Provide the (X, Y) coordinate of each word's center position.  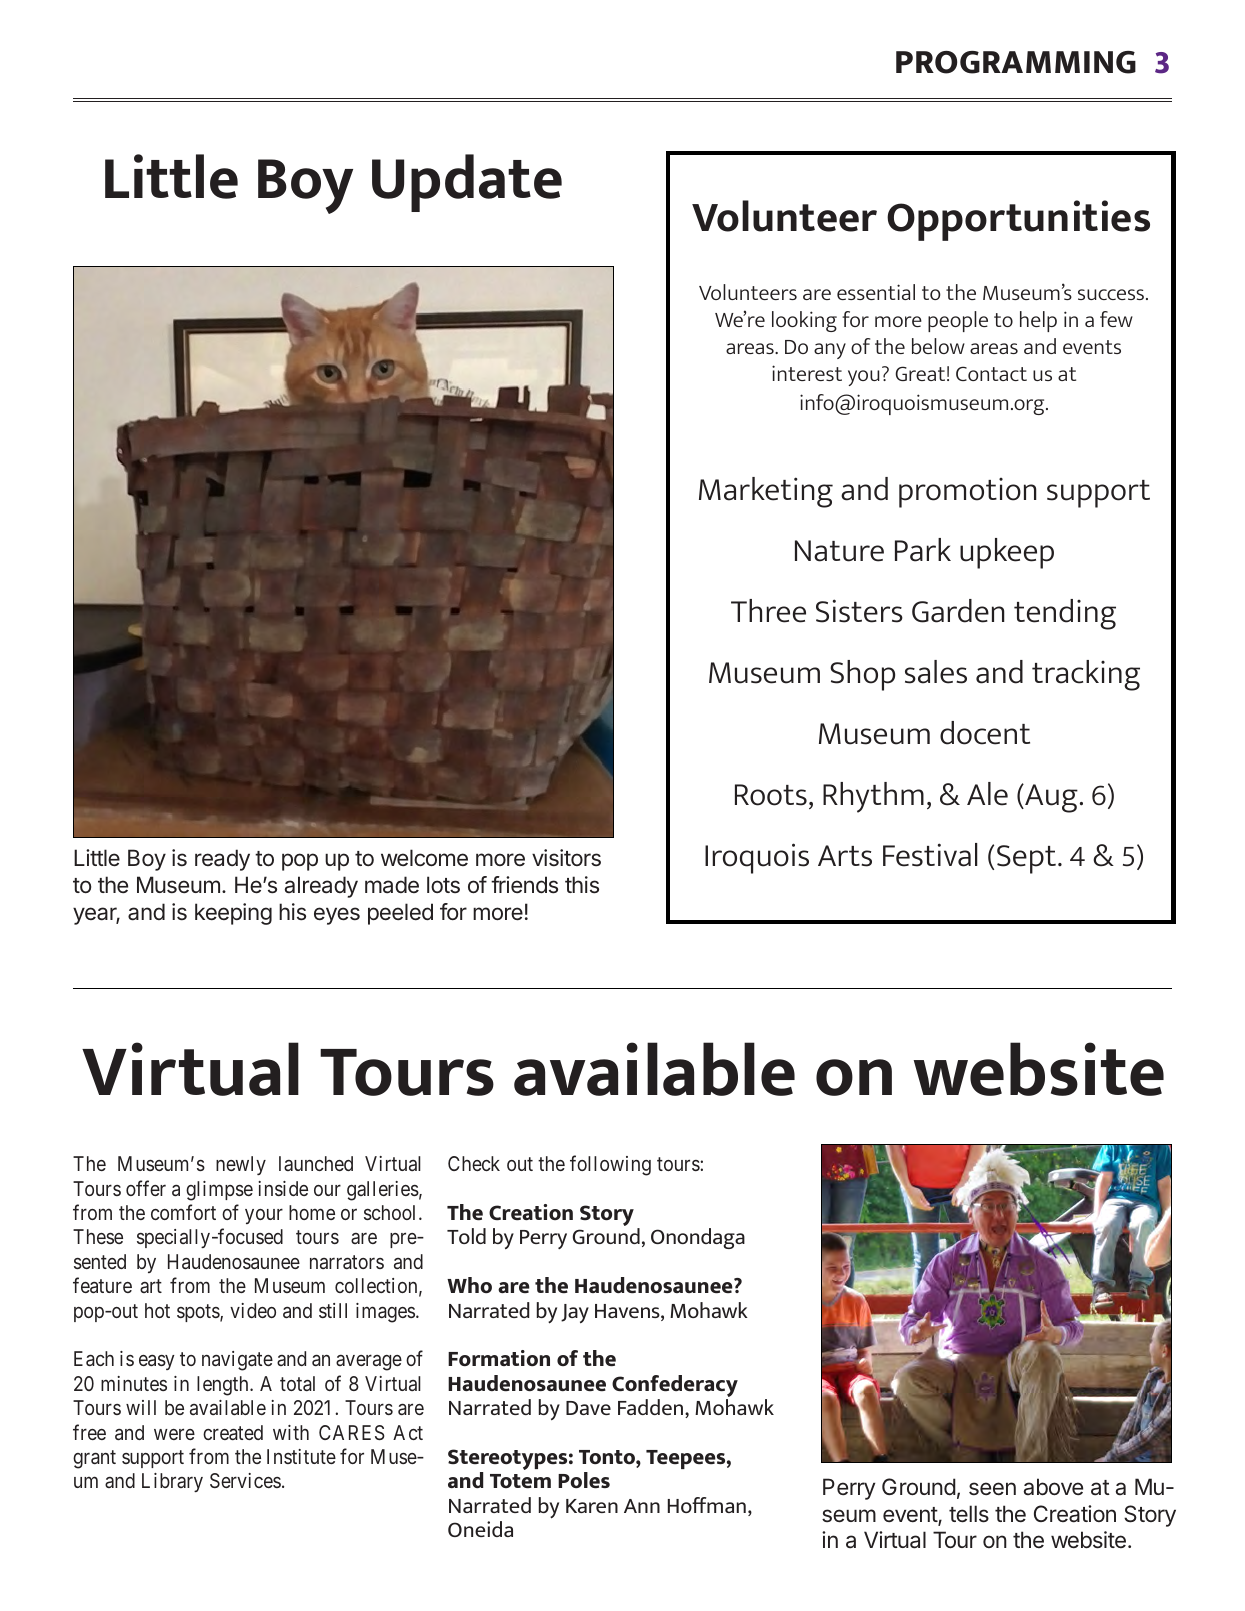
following (610, 1165)
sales (936, 672)
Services (245, 1480)
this (582, 885)
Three (768, 611)
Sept (1026, 859)
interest (807, 373)
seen (992, 1489)
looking (804, 321)
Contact (991, 373)
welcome (424, 857)
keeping (233, 914)
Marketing (766, 492)
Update (467, 183)
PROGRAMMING (1016, 62)
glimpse (219, 1191)
